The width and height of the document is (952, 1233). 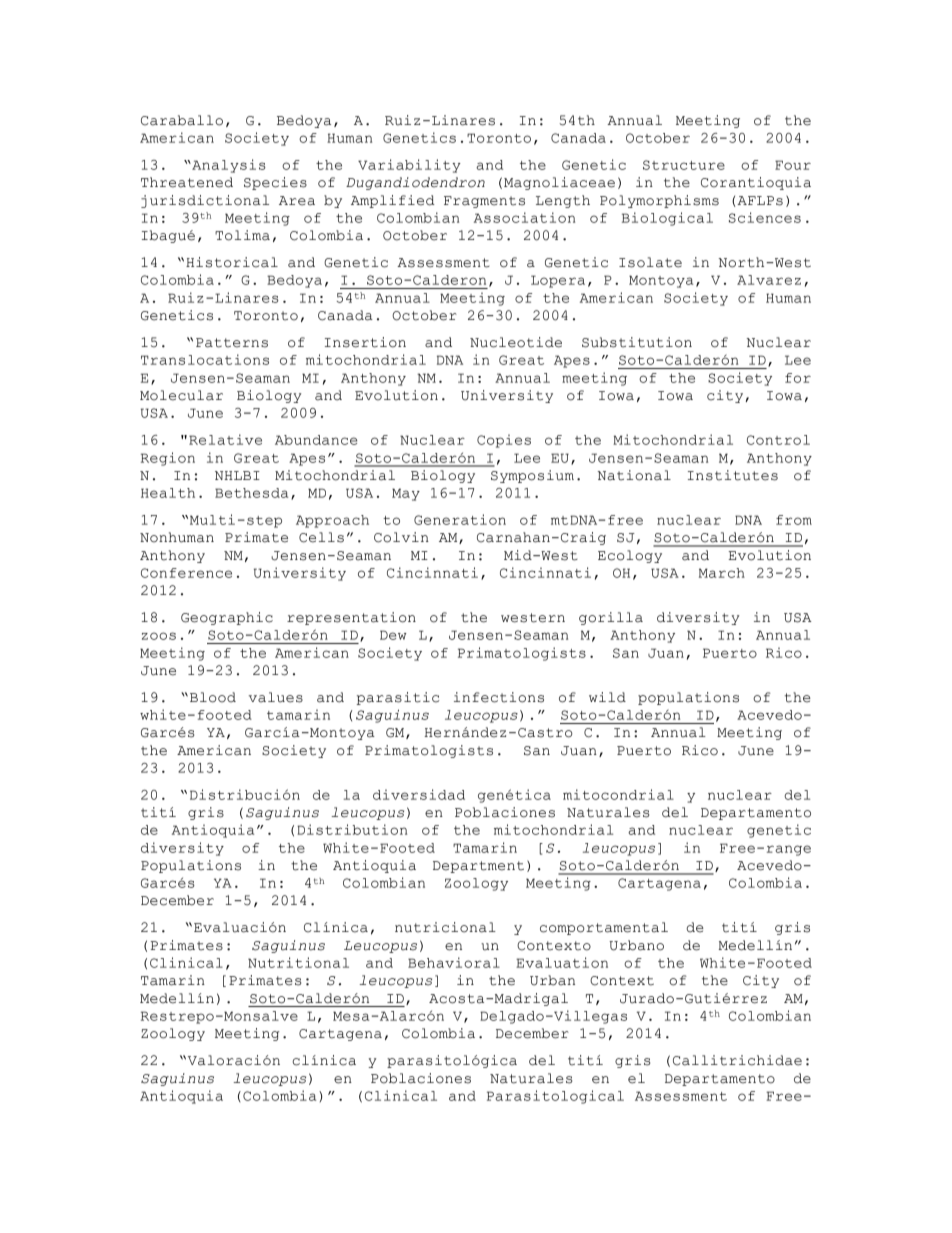 What do you see at coordinates (722, 573) in the document?
I see `March` at bounding box center [722, 573].
